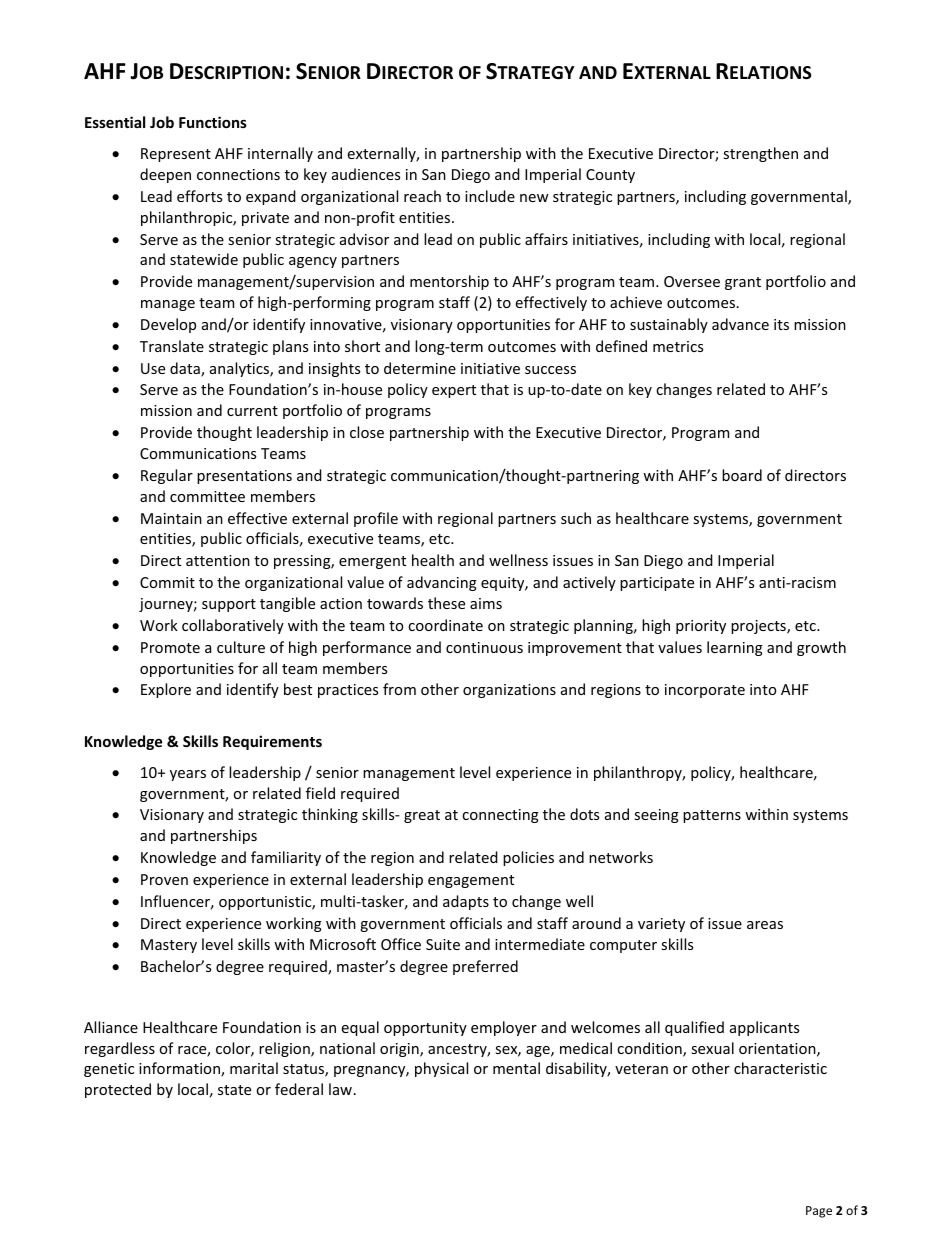  What do you see at coordinates (490, 196) in the screenshot?
I see `include` at bounding box center [490, 196].
